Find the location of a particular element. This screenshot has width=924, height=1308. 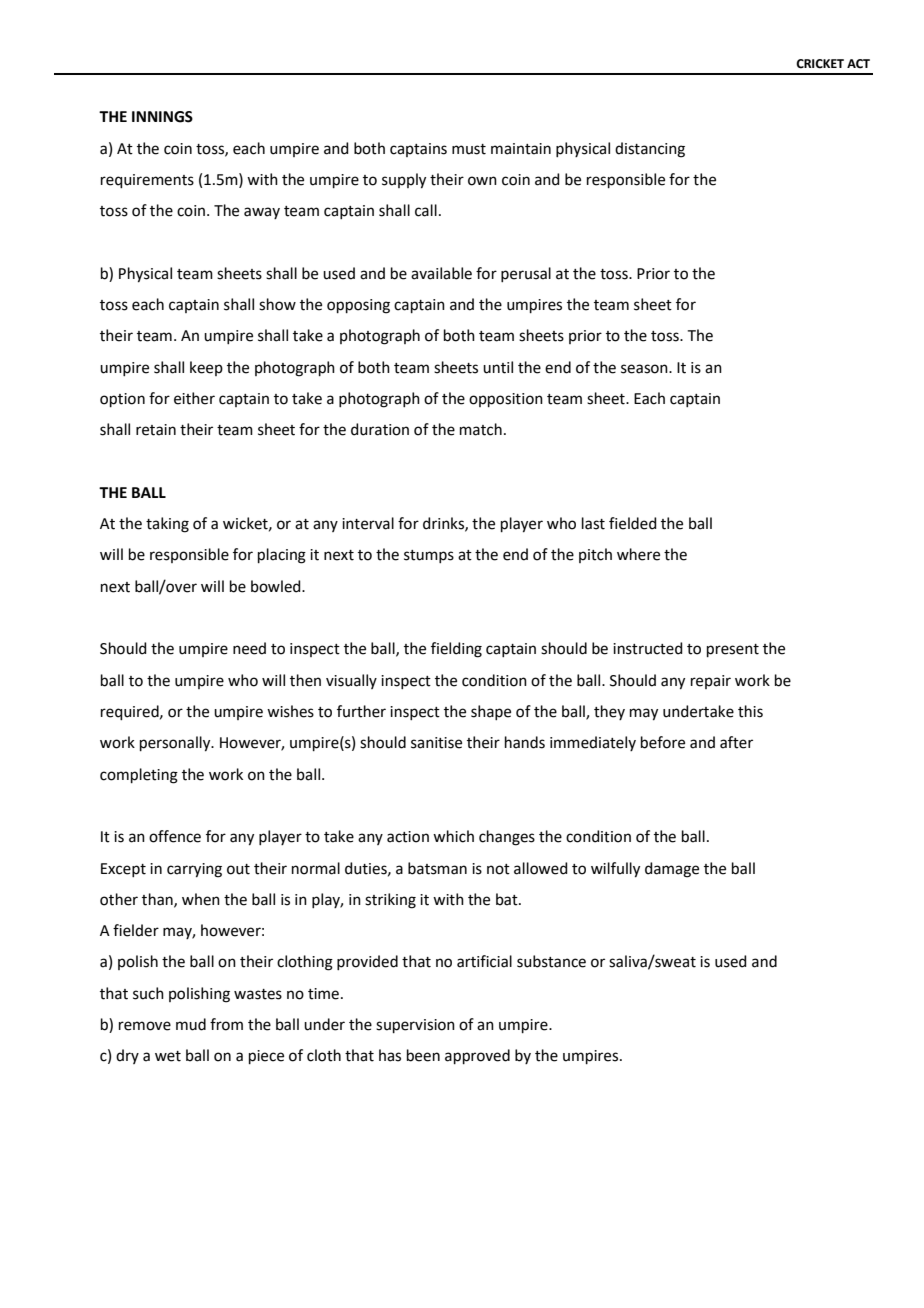

INNINGS is located at coordinates (162, 117).
